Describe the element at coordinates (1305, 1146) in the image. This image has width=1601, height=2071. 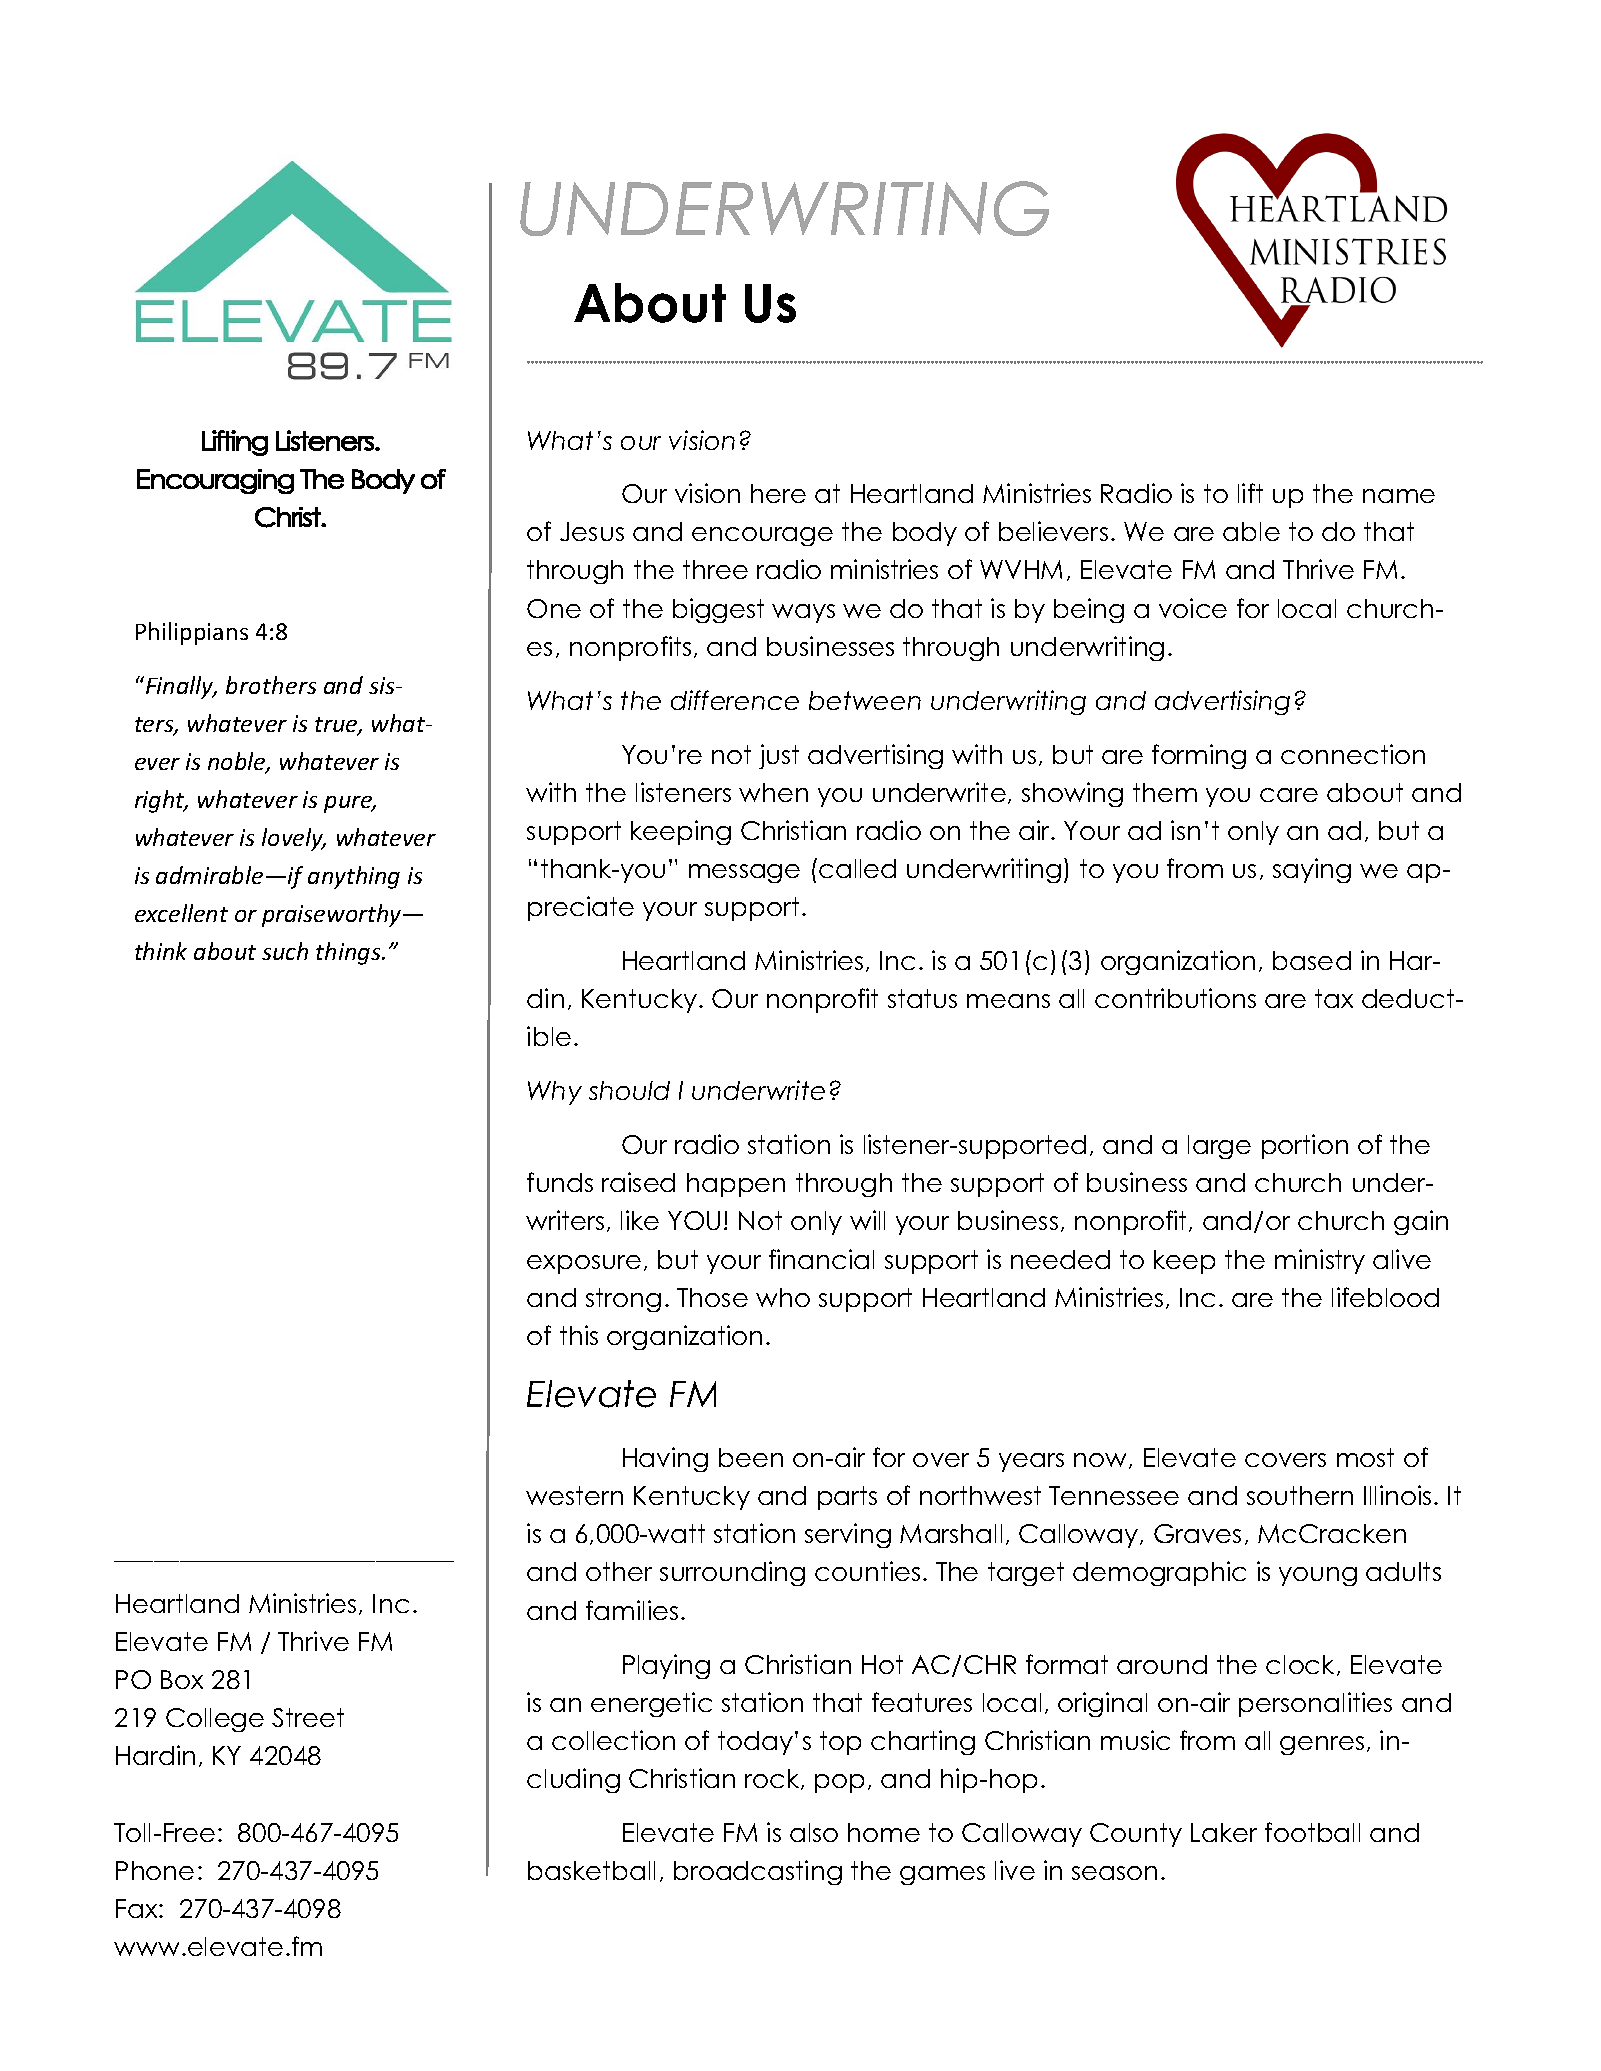
I see `portion` at that location.
